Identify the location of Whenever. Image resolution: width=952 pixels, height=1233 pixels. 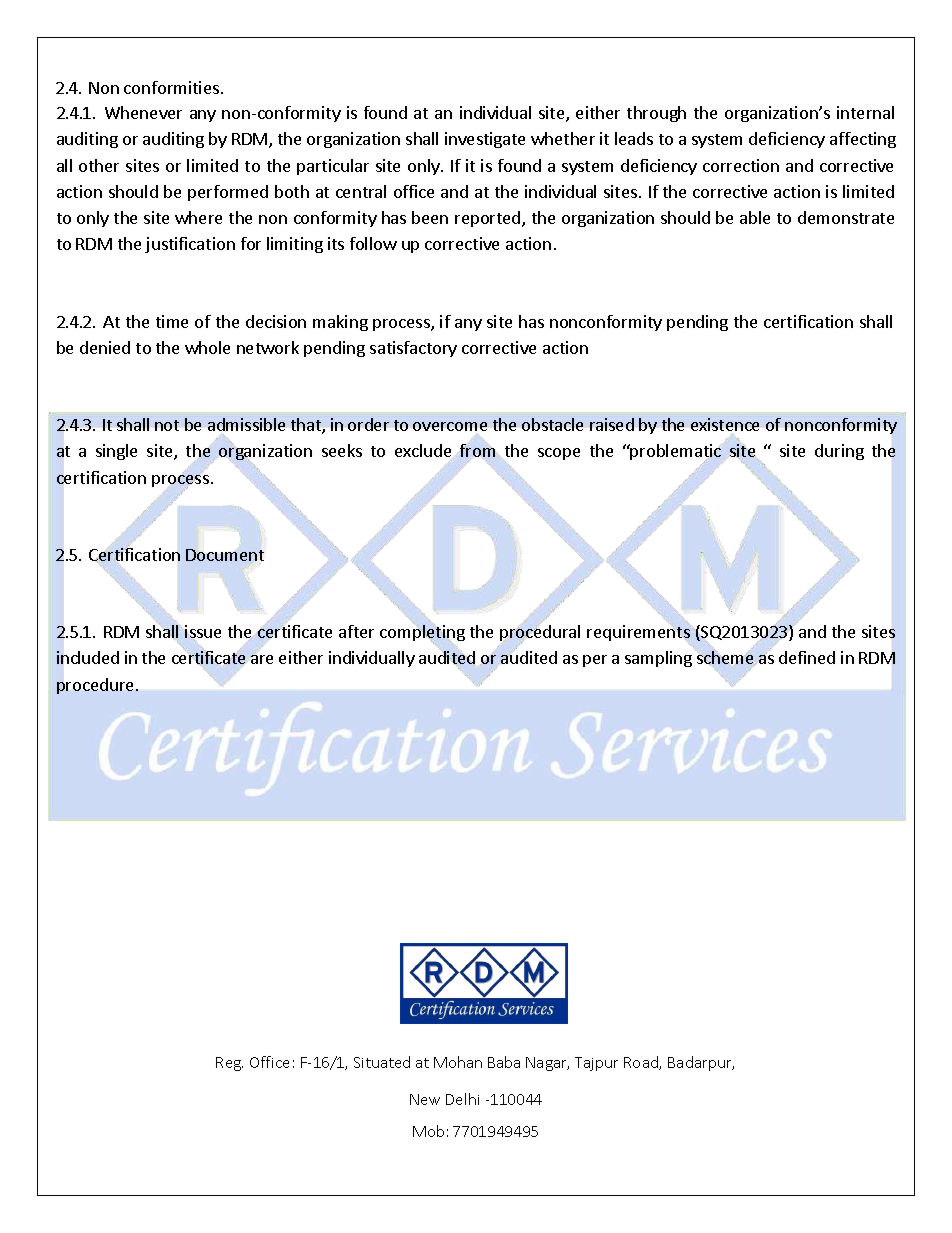
(143, 112).
